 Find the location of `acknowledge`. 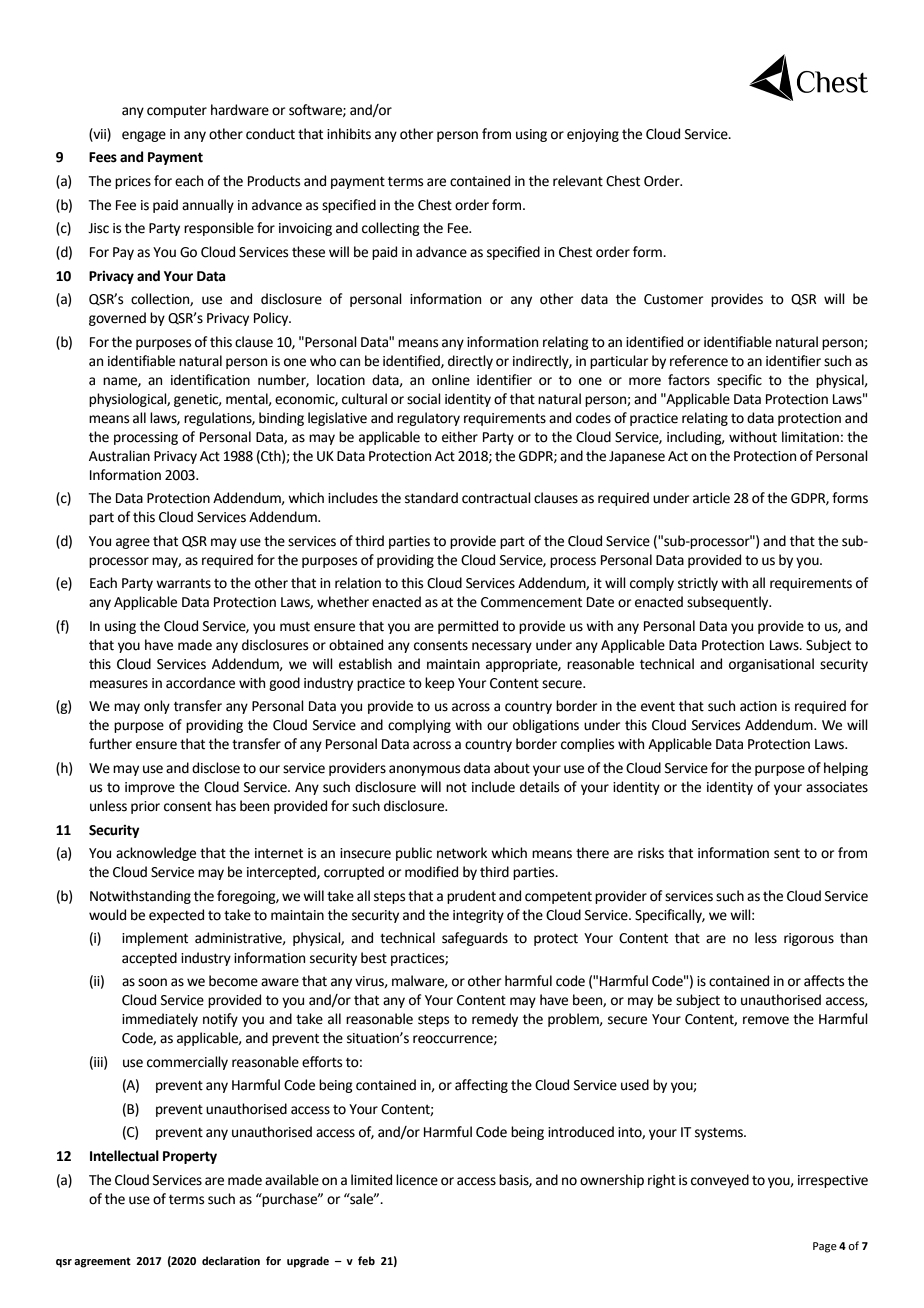

acknowledge is located at coordinates (156, 854).
